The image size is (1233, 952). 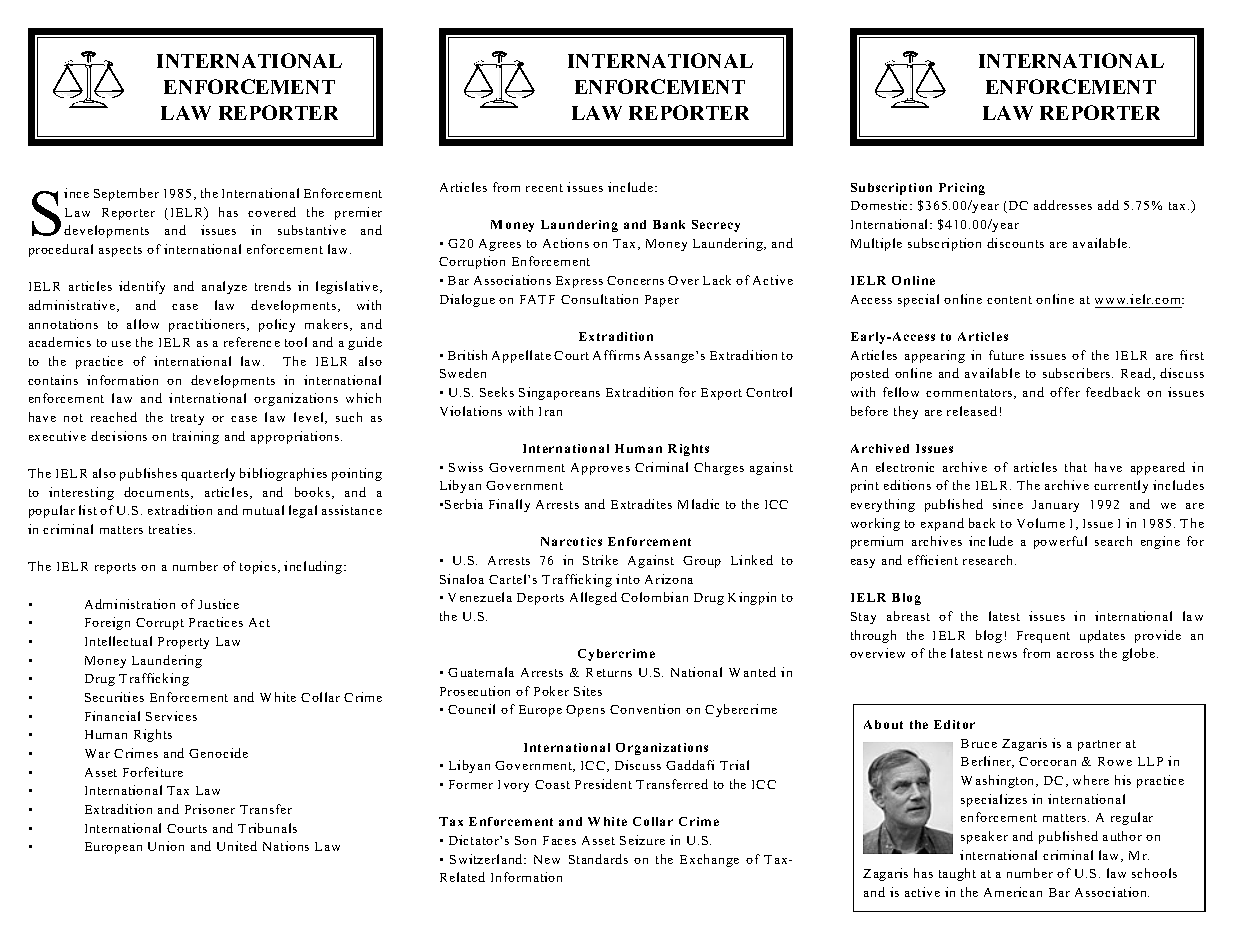 I want to click on Union, so click(x=166, y=846).
